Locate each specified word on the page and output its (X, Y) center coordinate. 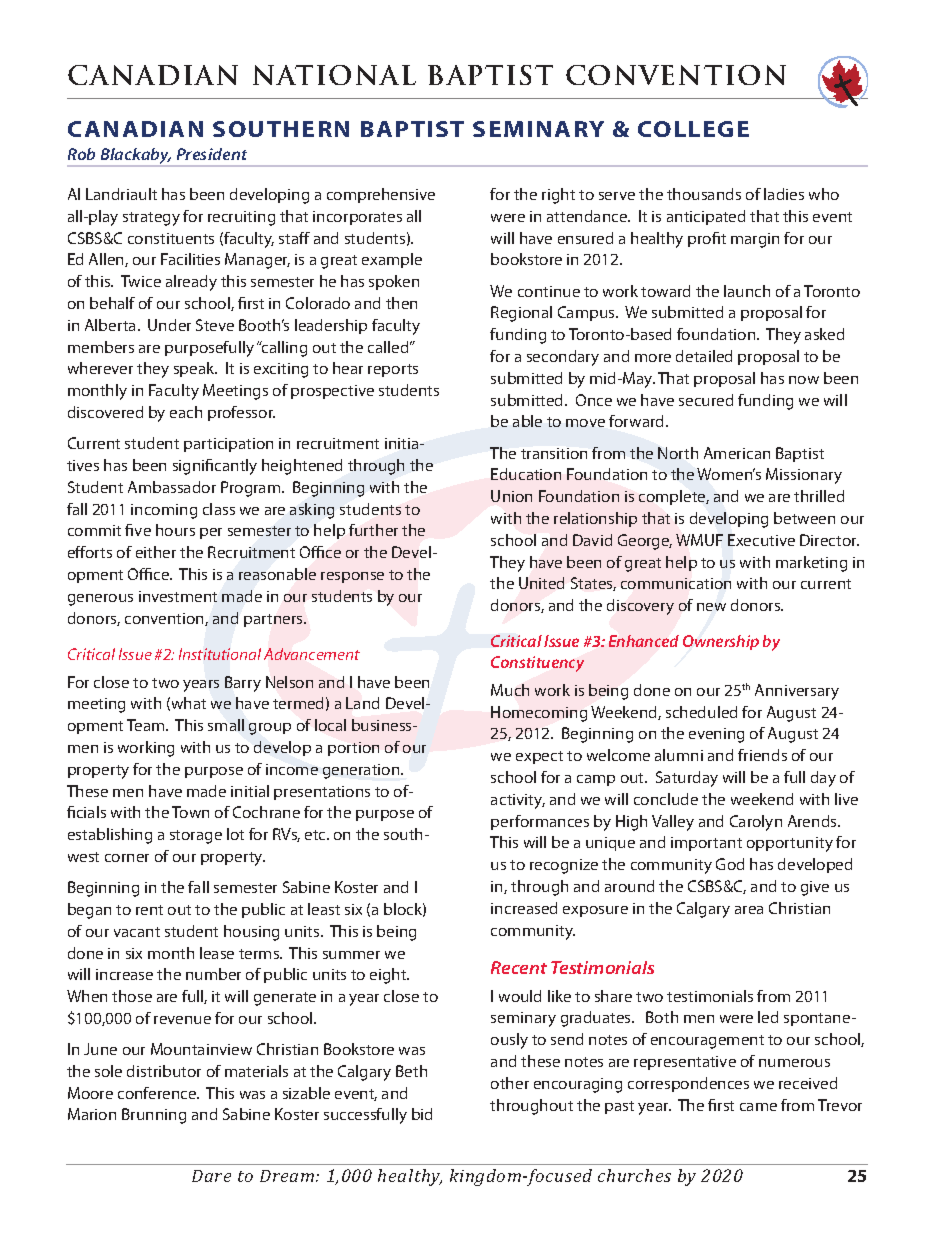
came (758, 1107)
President (212, 154)
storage (196, 837)
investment (178, 596)
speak (195, 369)
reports (393, 370)
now (804, 380)
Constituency (537, 664)
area (749, 910)
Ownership (721, 642)
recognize (564, 866)
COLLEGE (693, 129)
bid (422, 1114)
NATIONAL (334, 75)
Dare (211, 1176)
